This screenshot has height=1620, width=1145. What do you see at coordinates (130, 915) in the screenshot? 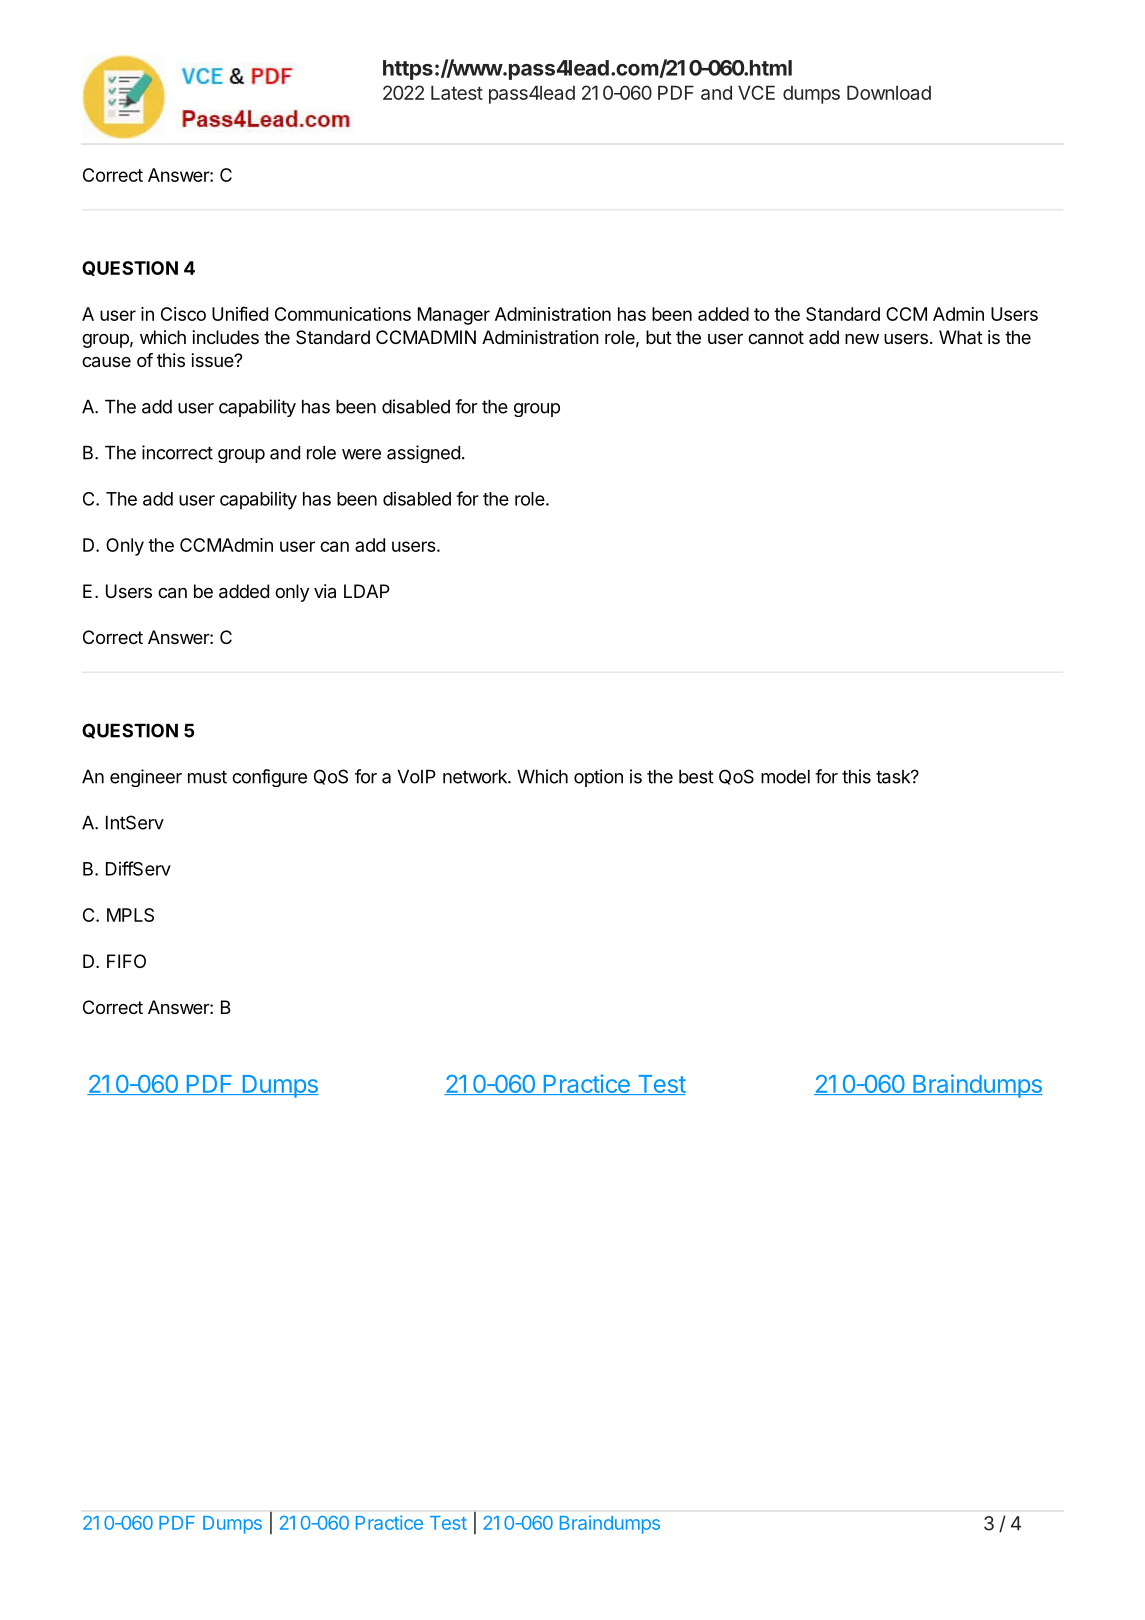
I see `MPLS` at bounding box center [130, 915].
